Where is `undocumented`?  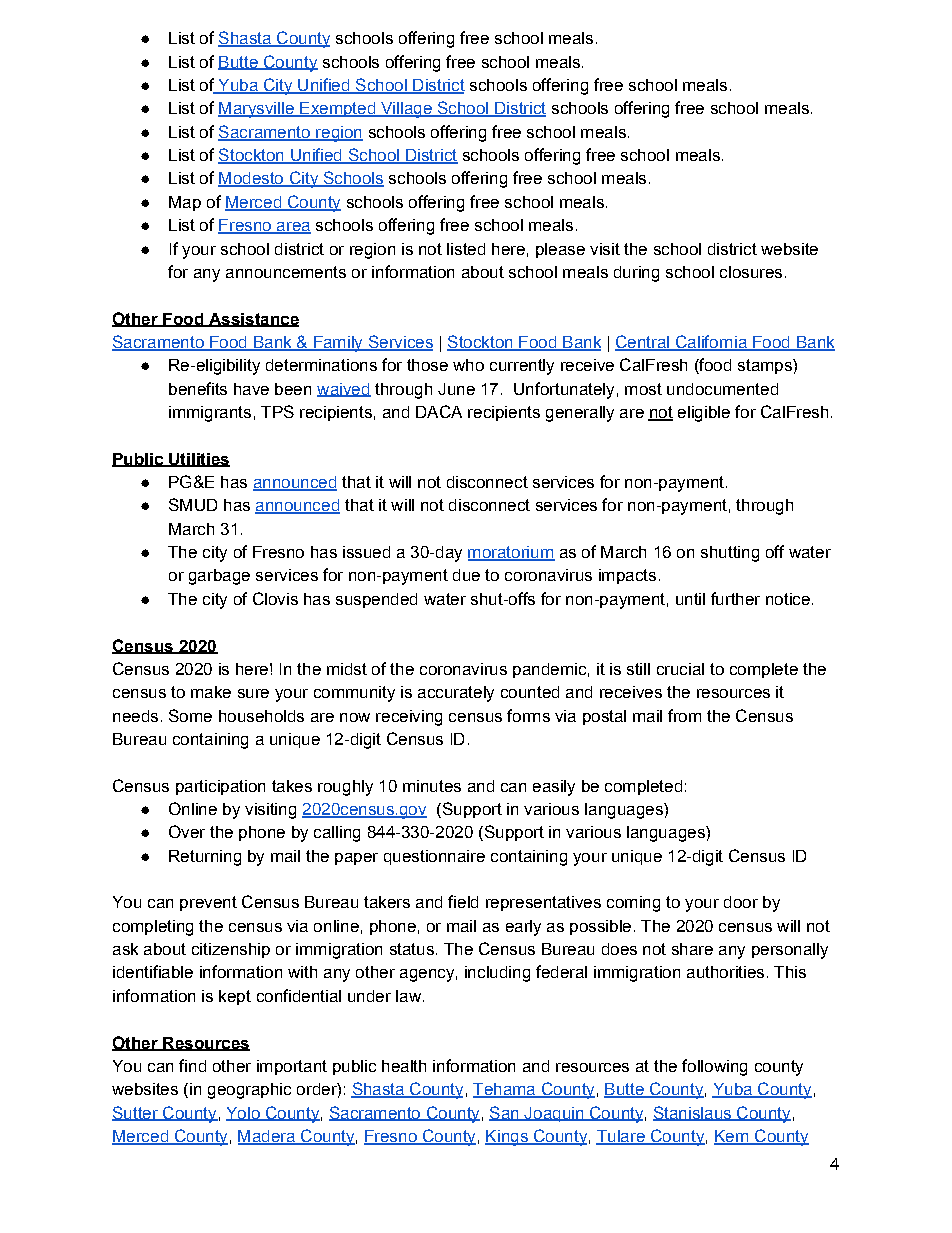 undocumented is located at coordinates (722, 389).
